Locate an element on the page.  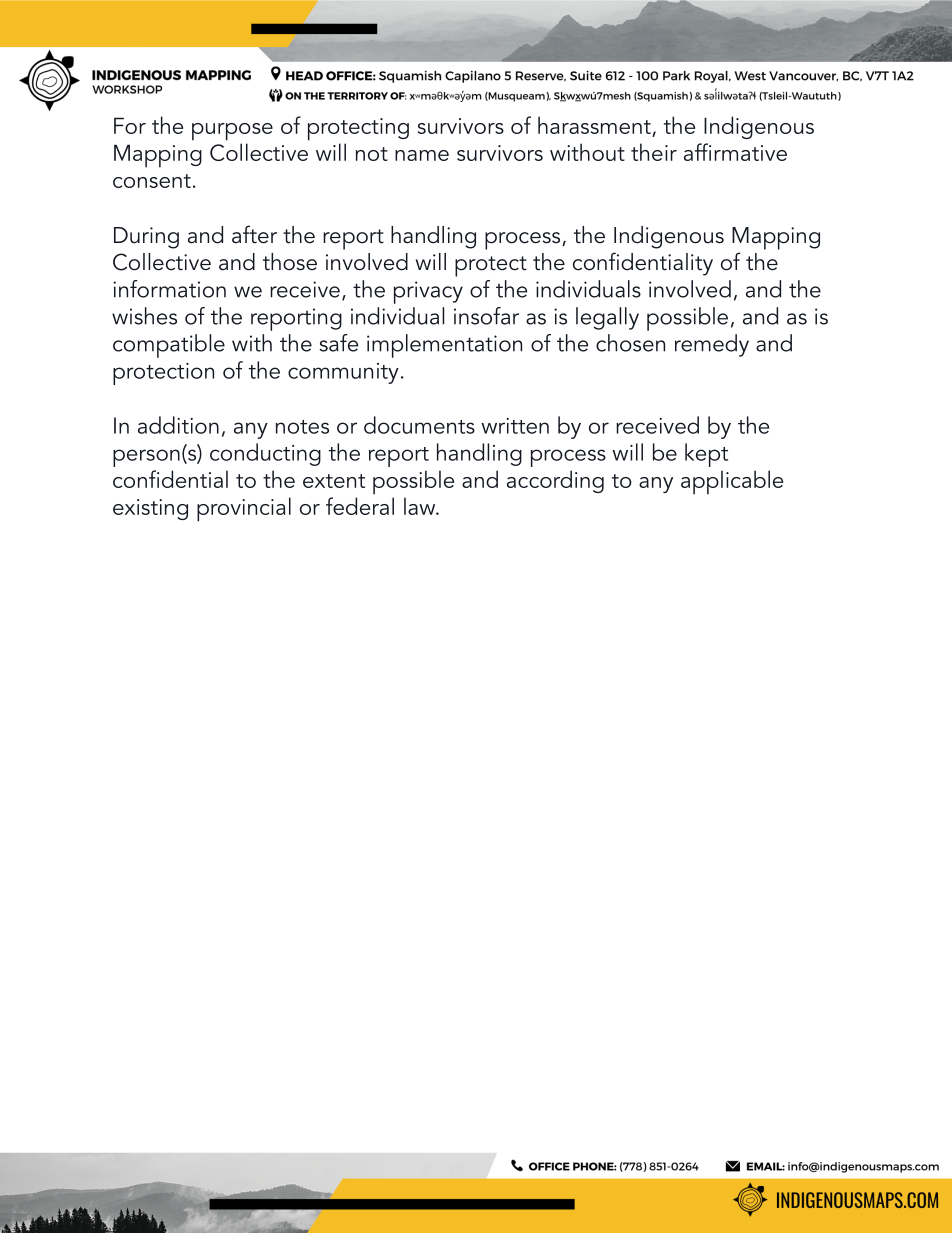
provincial is located at coordinates (244, 509).
